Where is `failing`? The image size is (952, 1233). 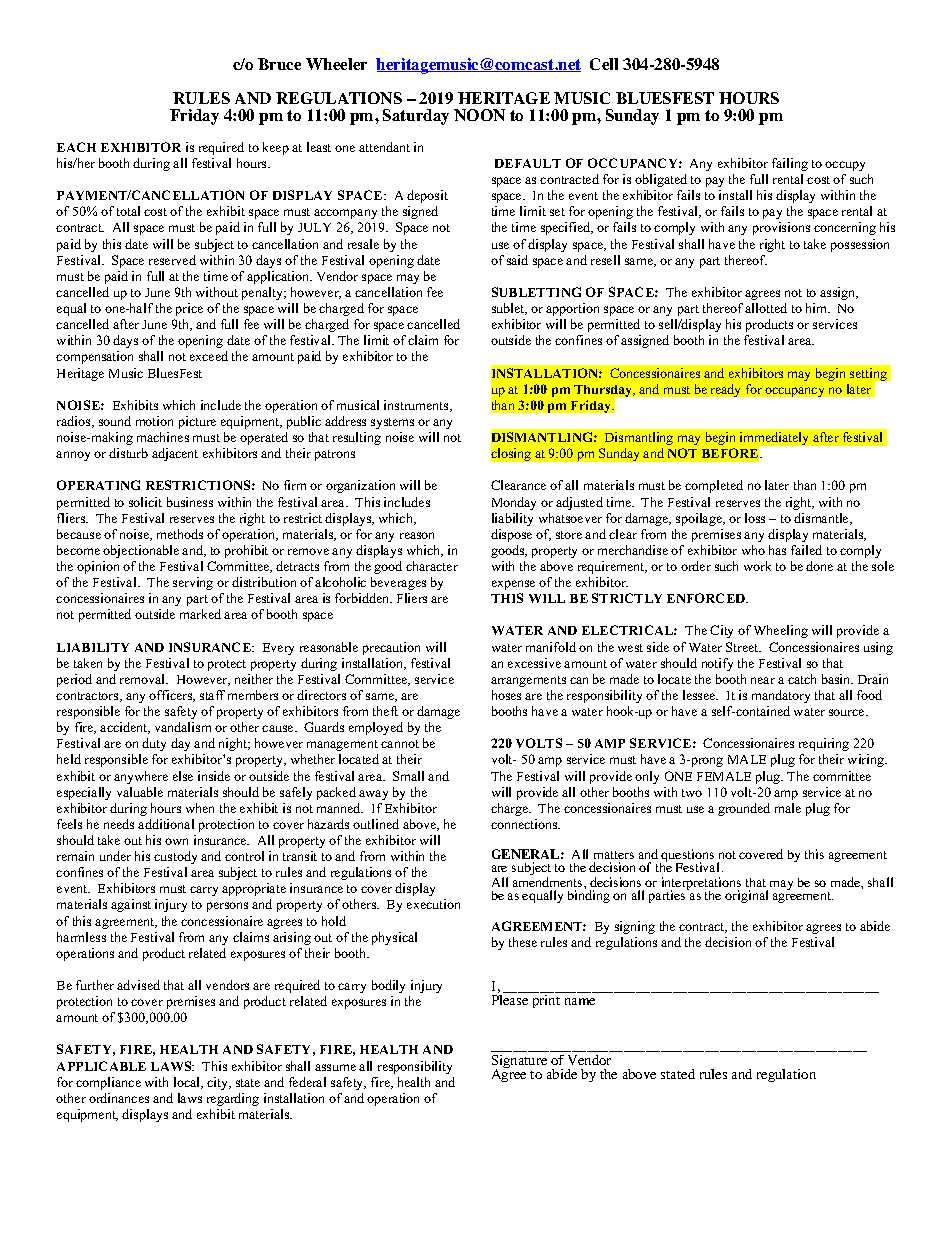 failing is located at coordinates (790, 164).
